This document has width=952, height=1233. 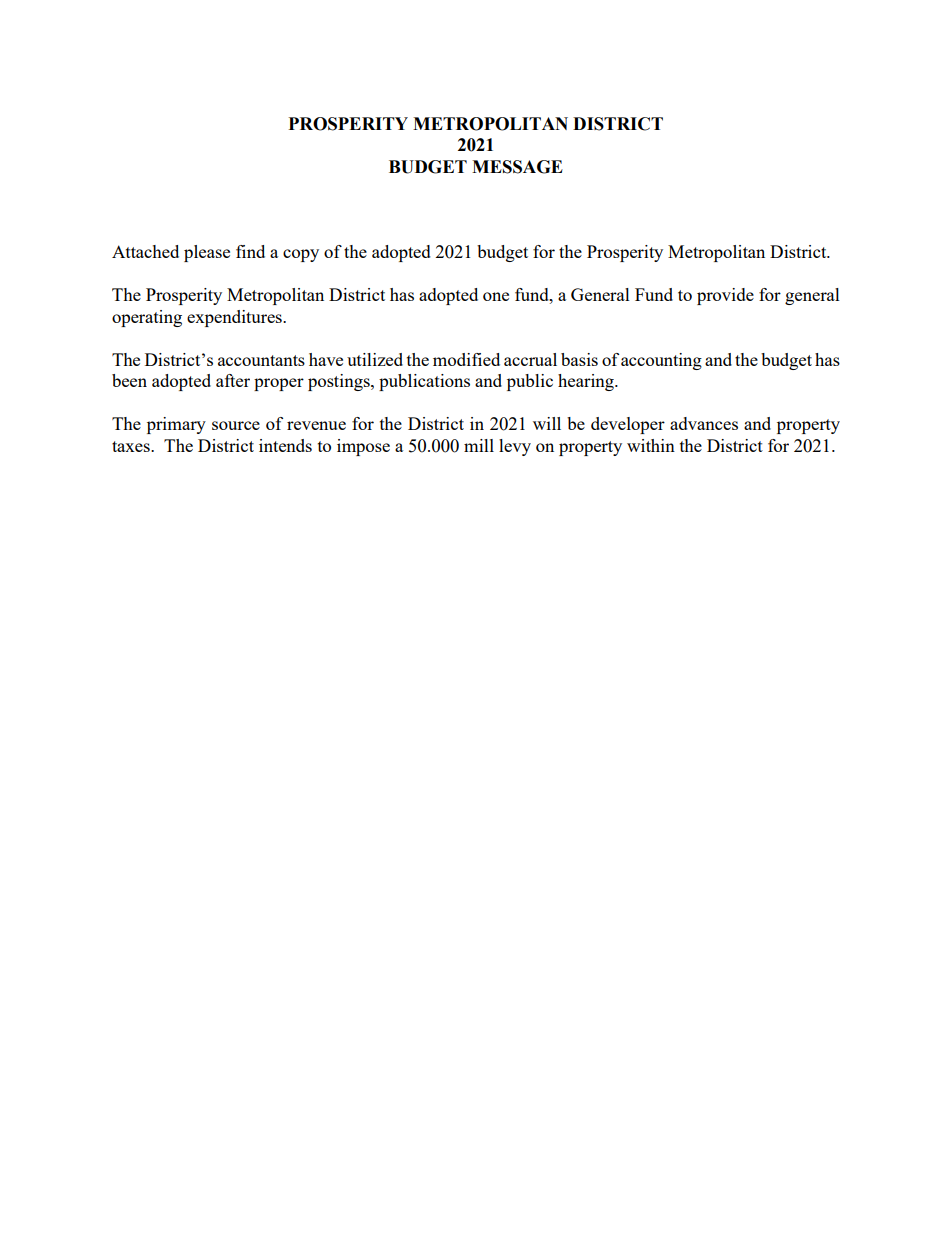 What do you see at coordinates (235, 318) in the document?
I see `expenditures` at bounding box center [235, 318].
